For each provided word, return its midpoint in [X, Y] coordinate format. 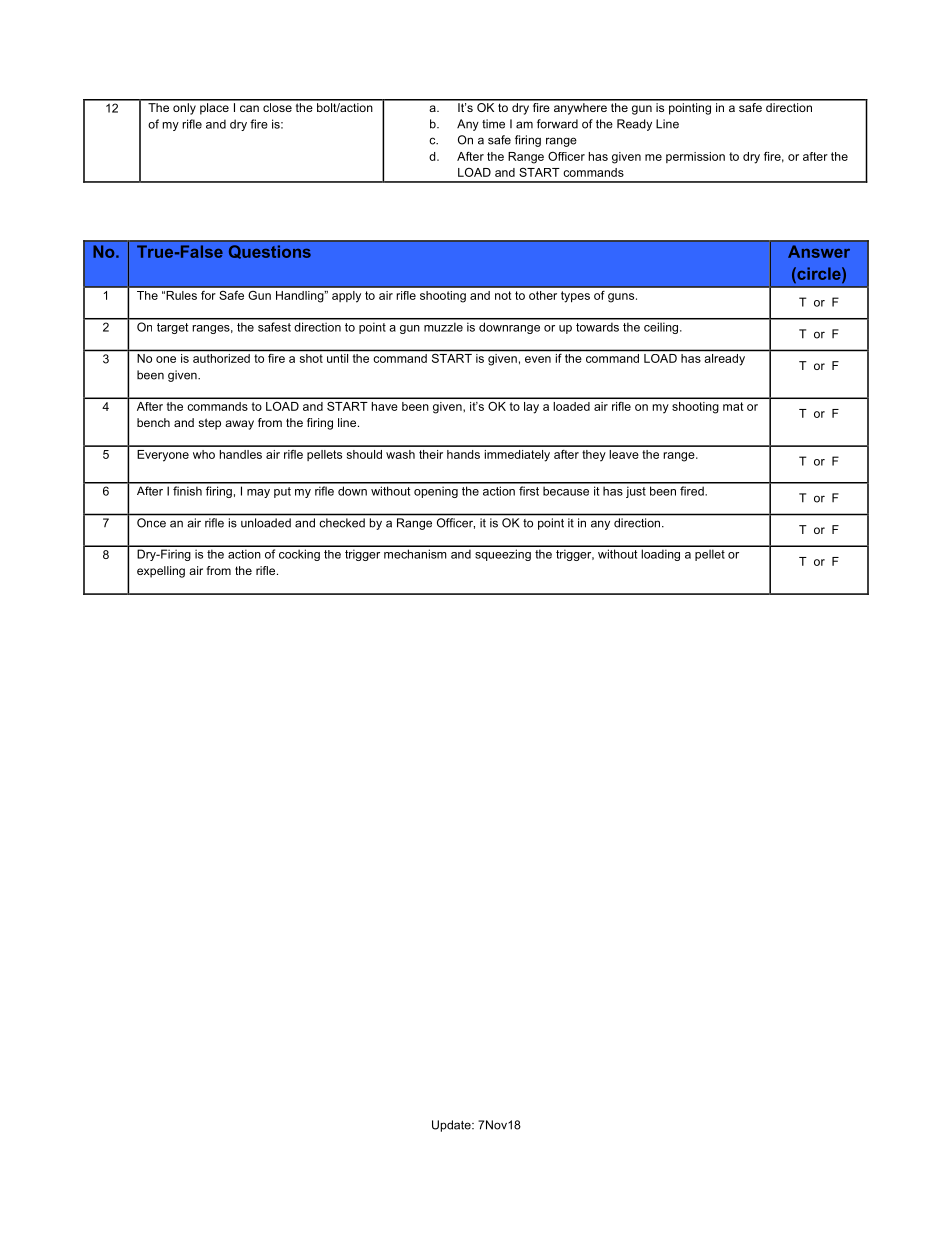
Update [452, 1126]
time [493, 124]
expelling [161, 572]
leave [624, 454]
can [249, 108]
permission [695, 157]
